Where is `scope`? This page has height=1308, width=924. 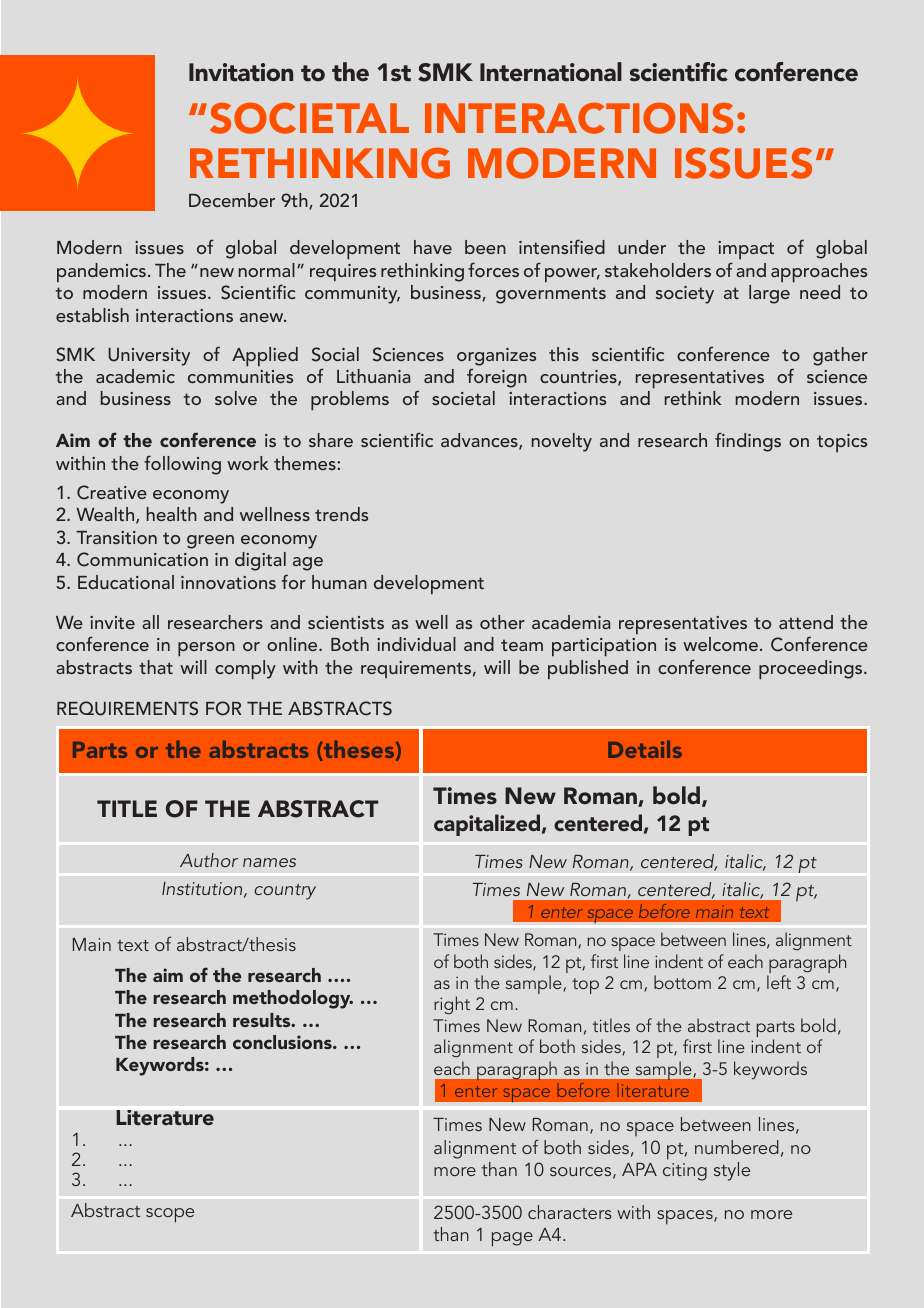 scope is located at coordinates (170, 1215).
